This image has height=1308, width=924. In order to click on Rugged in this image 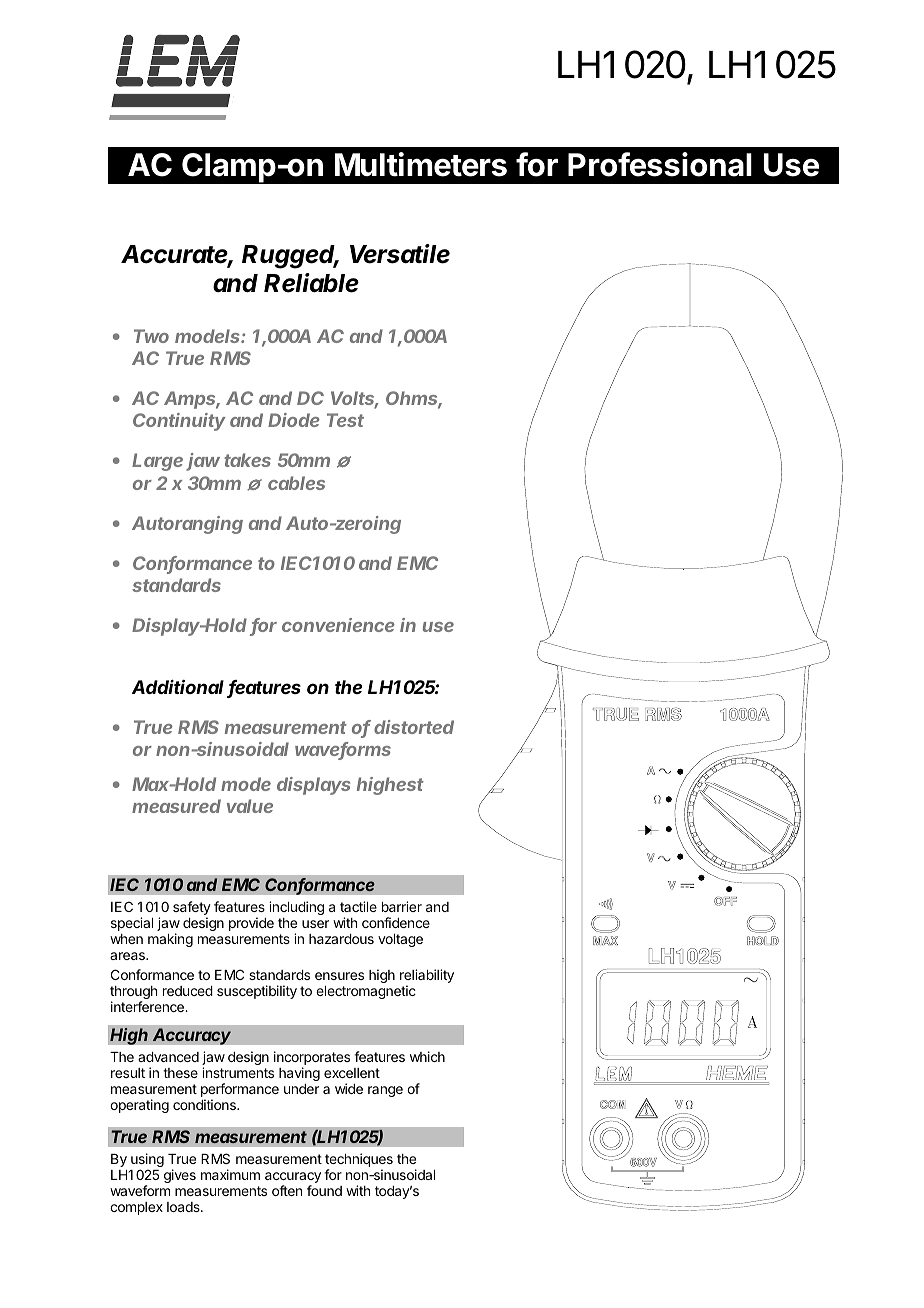, I will do `click(290, 257)`.
